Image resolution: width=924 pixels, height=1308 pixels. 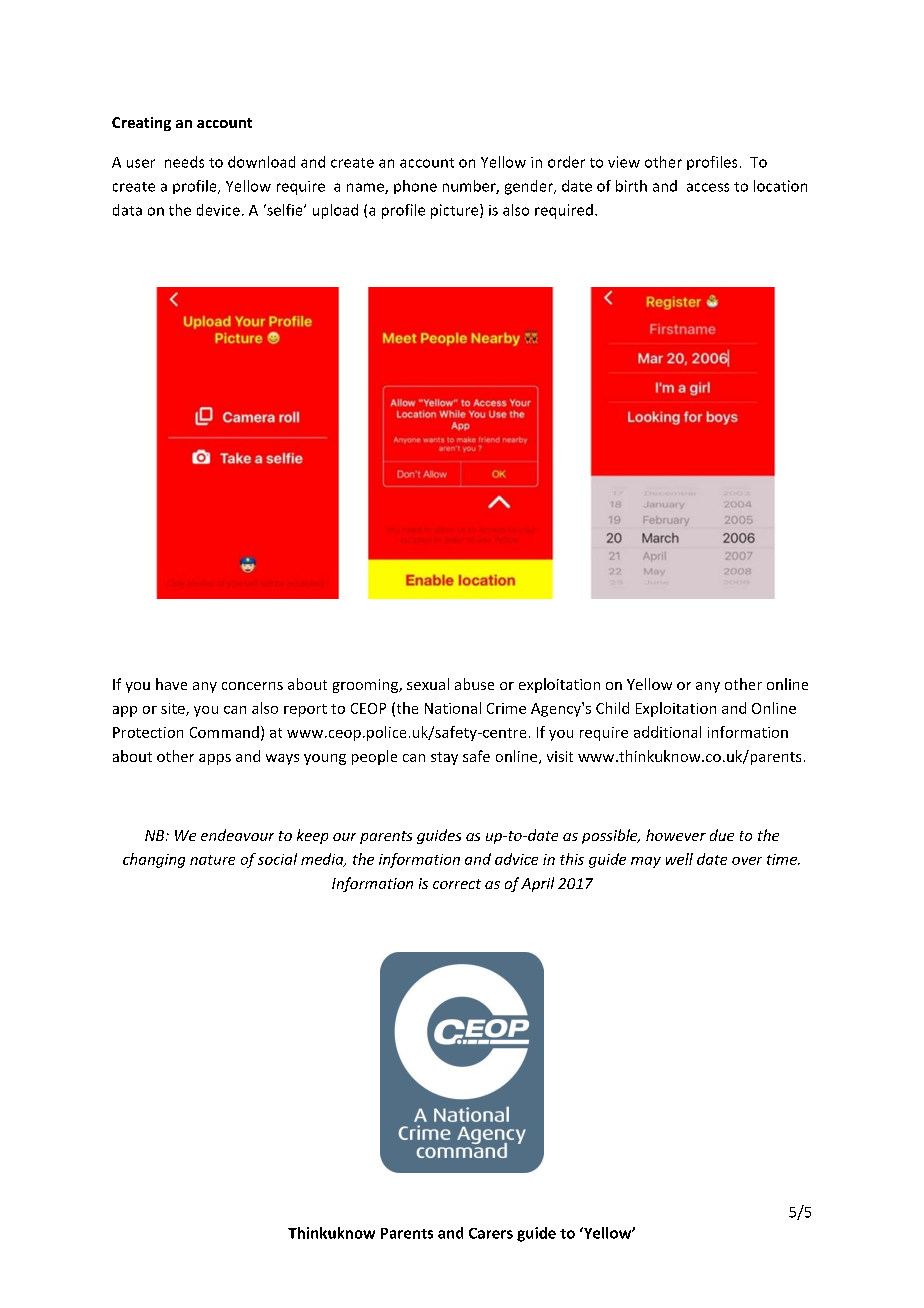 I want to click on abuse, so click(x=474, y=684).
